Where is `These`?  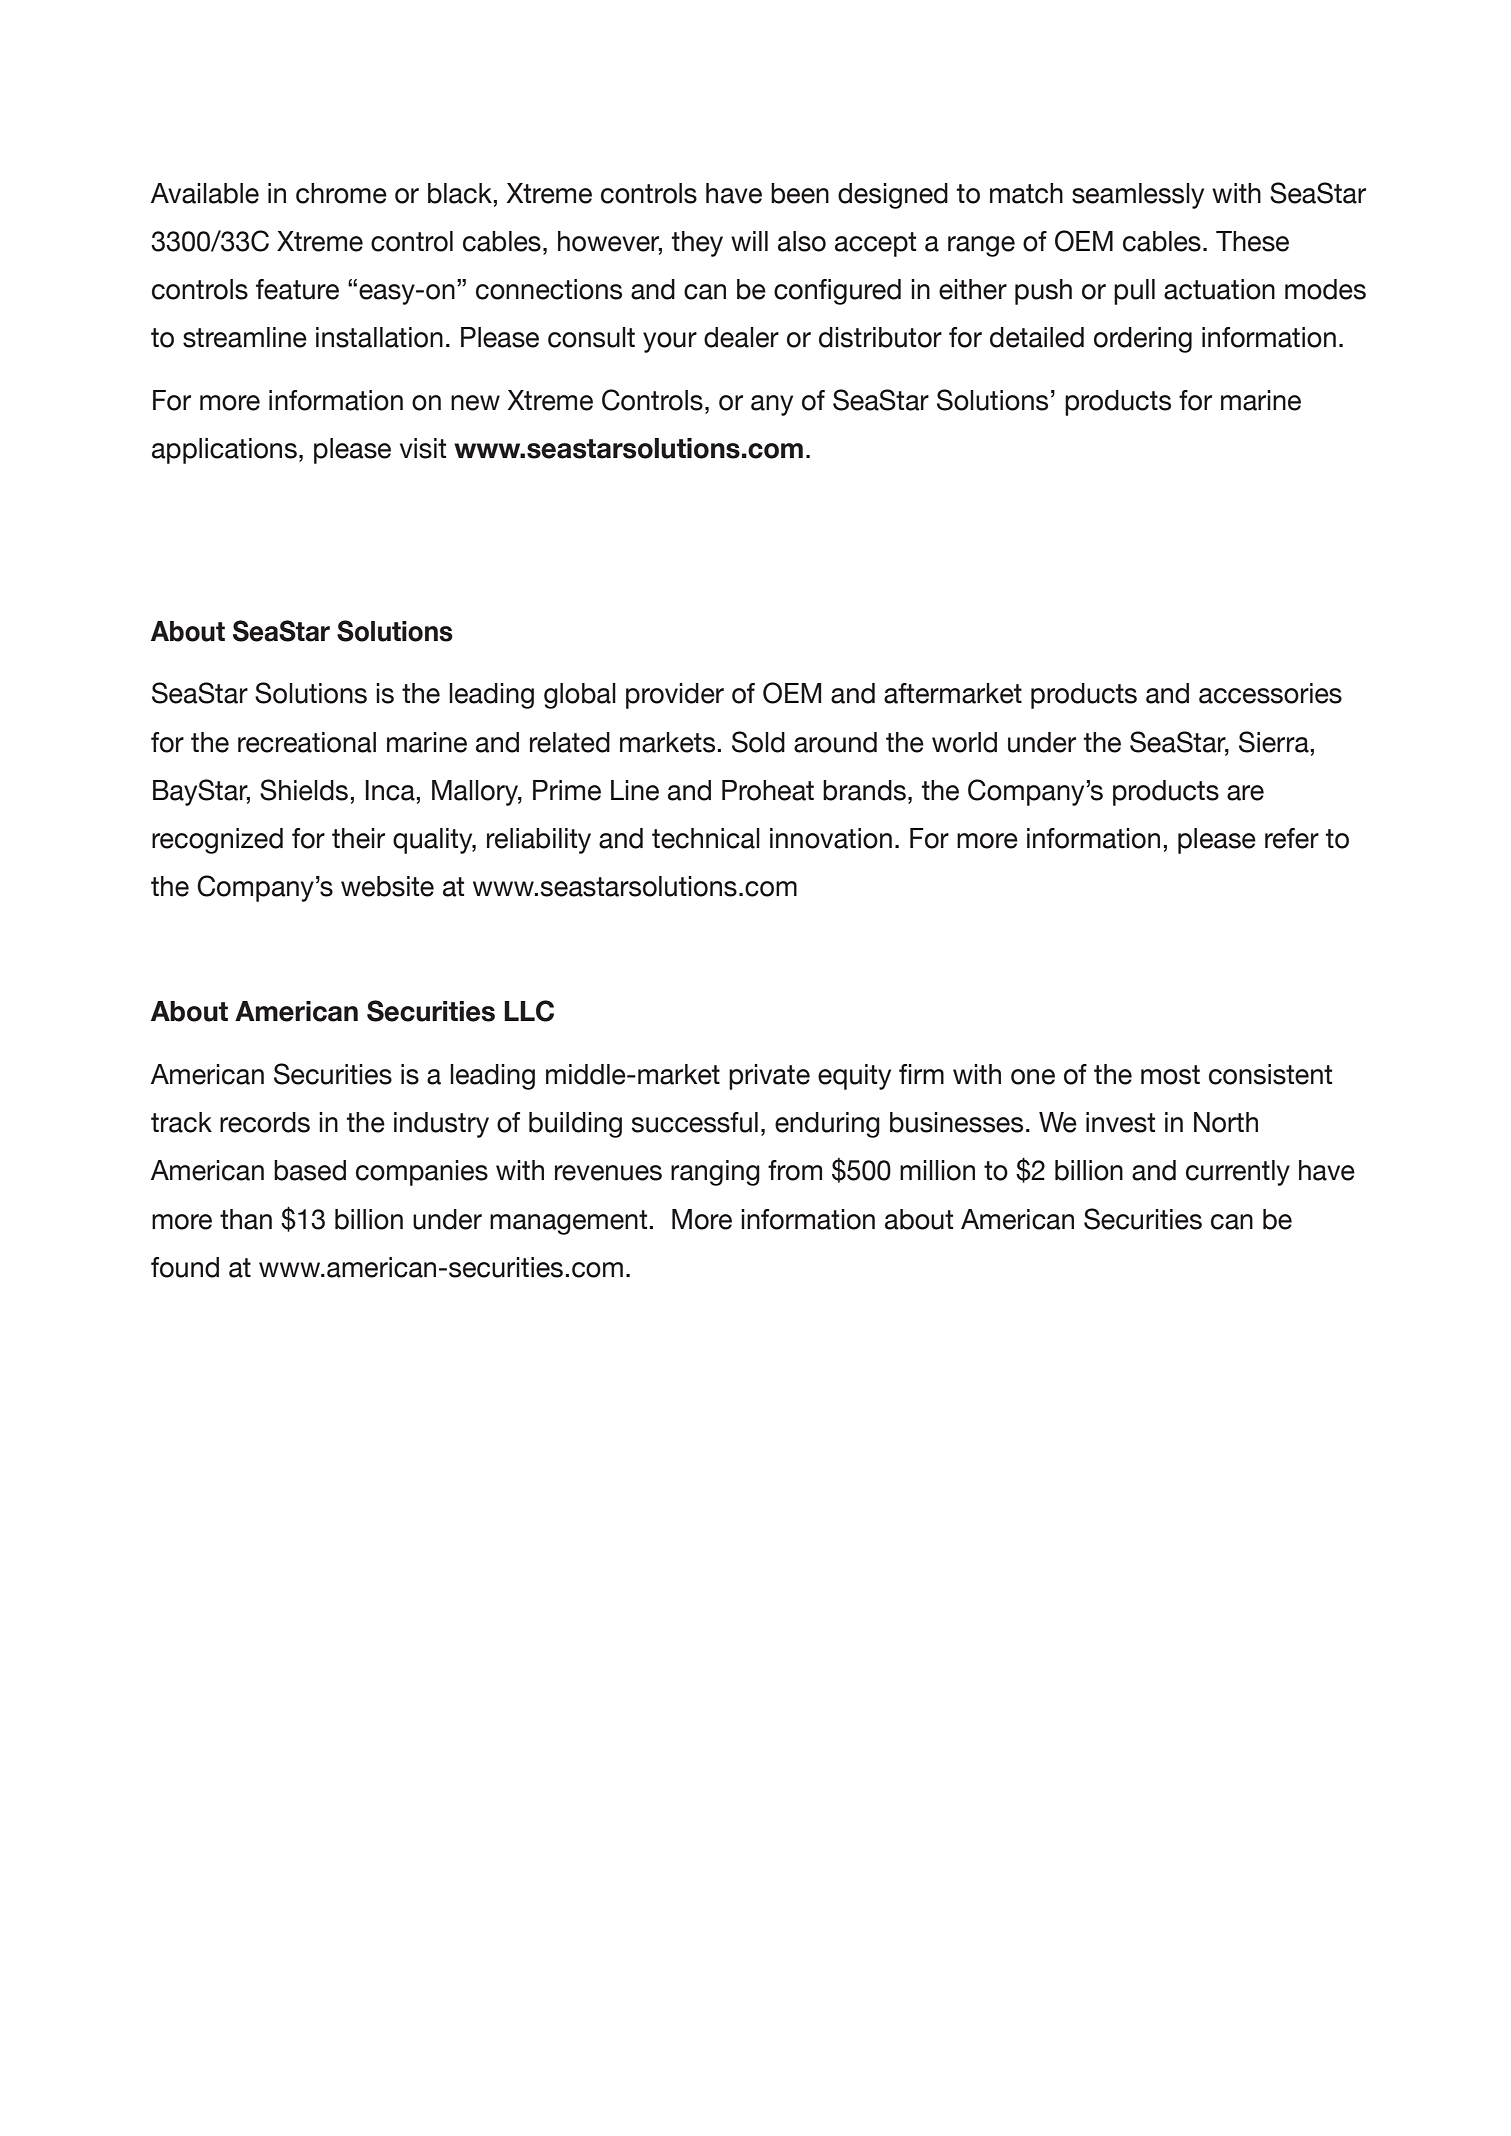 These is located at coordinates (1252, 241).
